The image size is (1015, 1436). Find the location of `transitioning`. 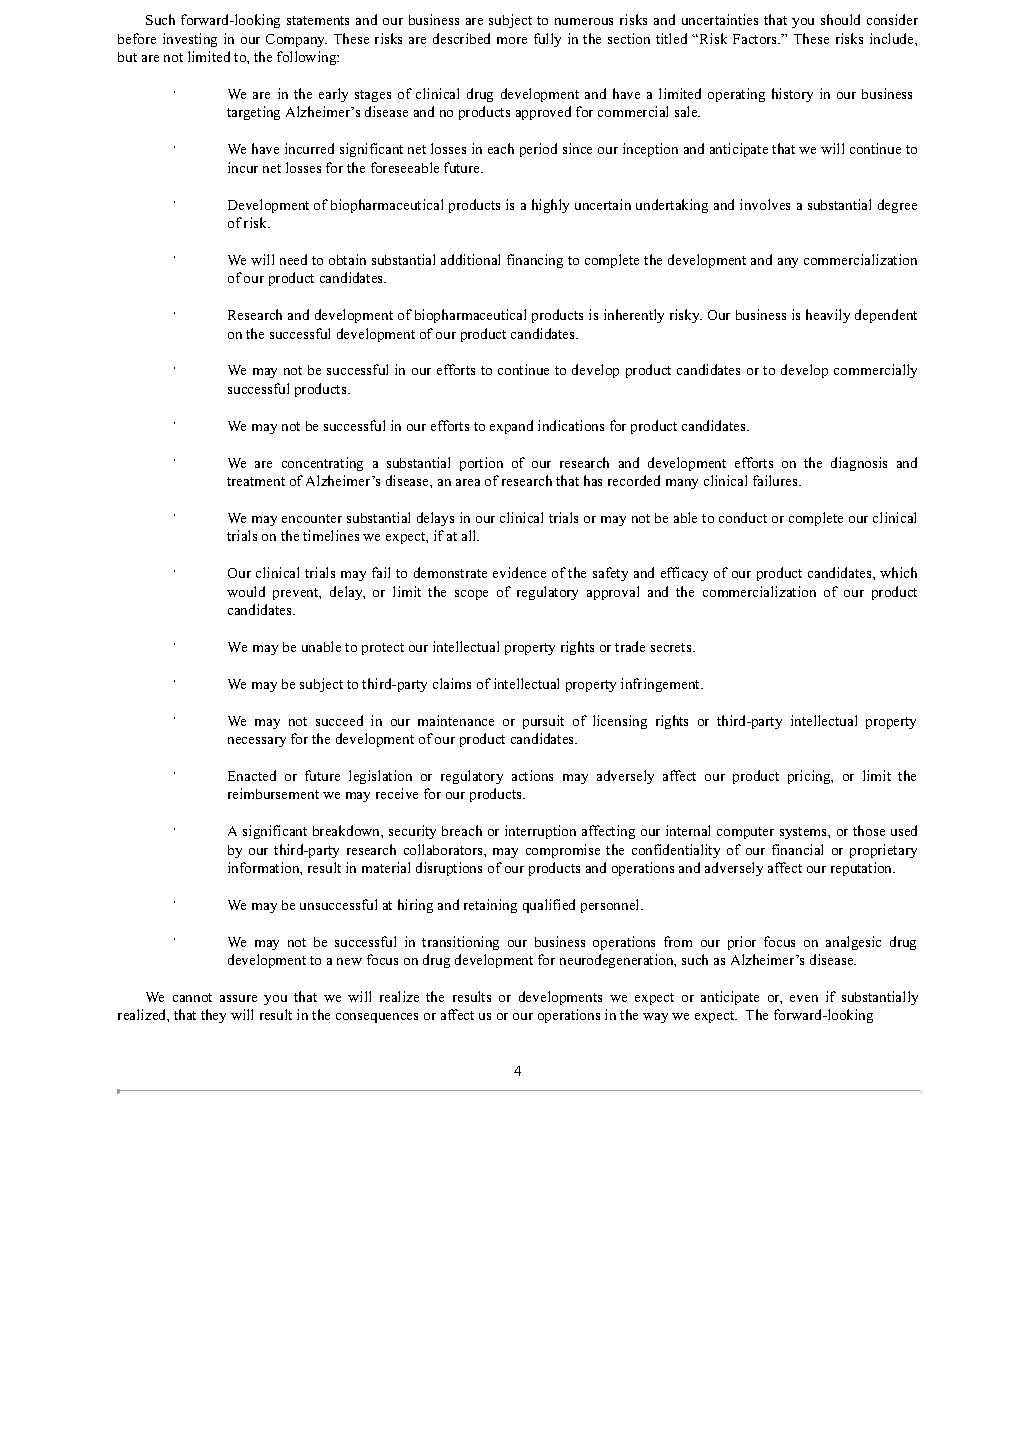

transitioning is located at coordinates (460, 943).
